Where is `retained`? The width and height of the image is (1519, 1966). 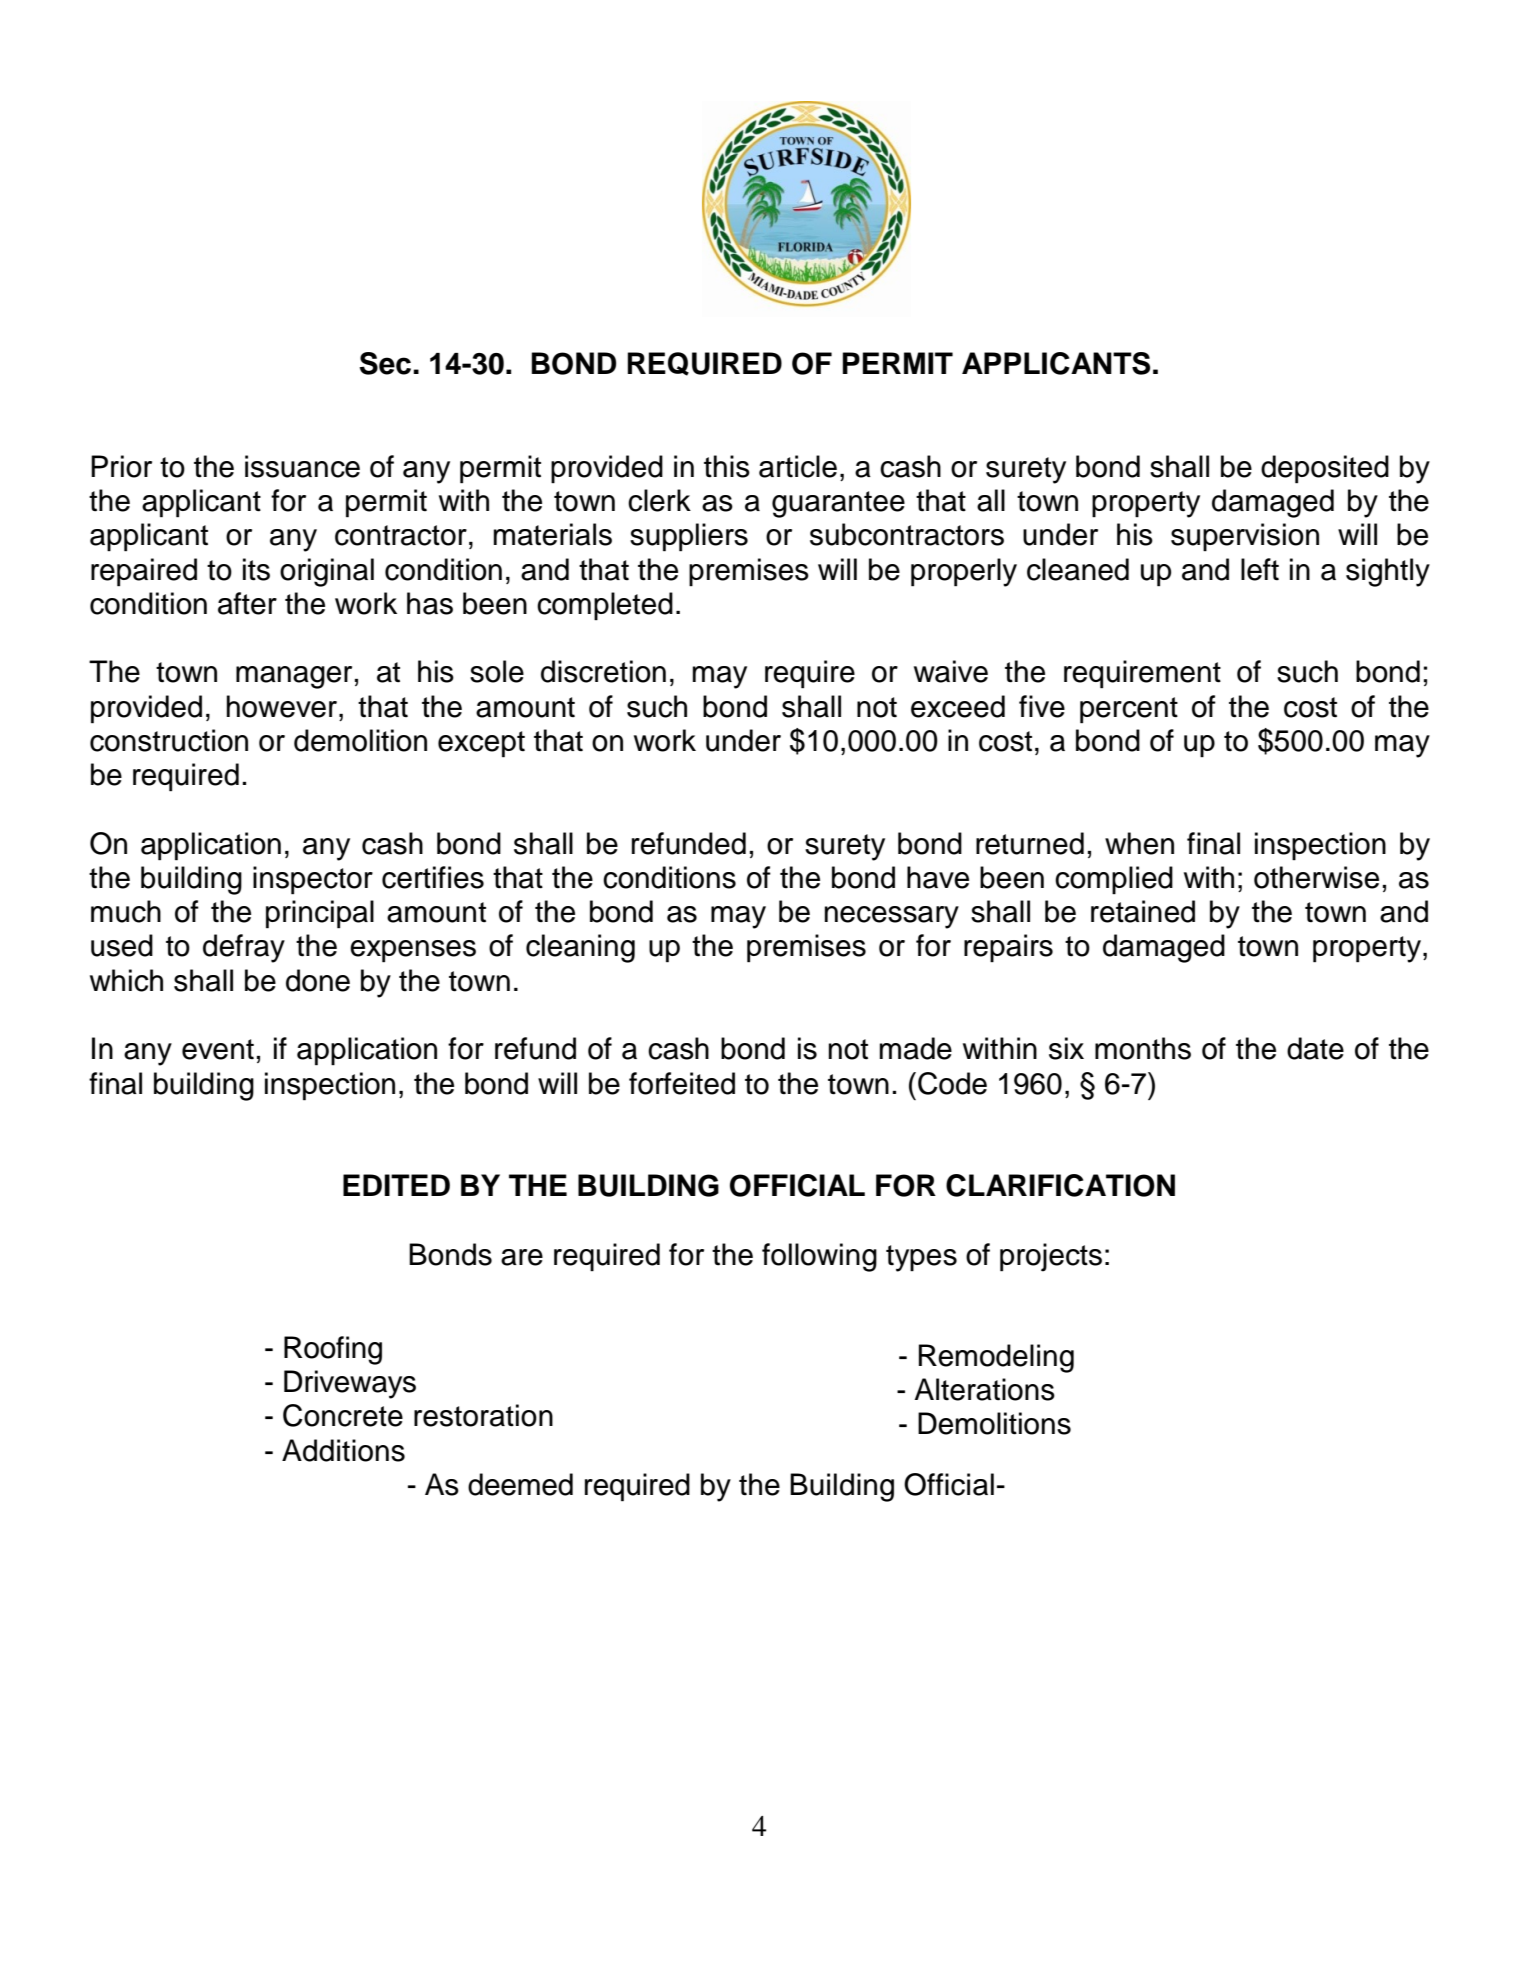 retained is located at coordinates (1143, 911).
